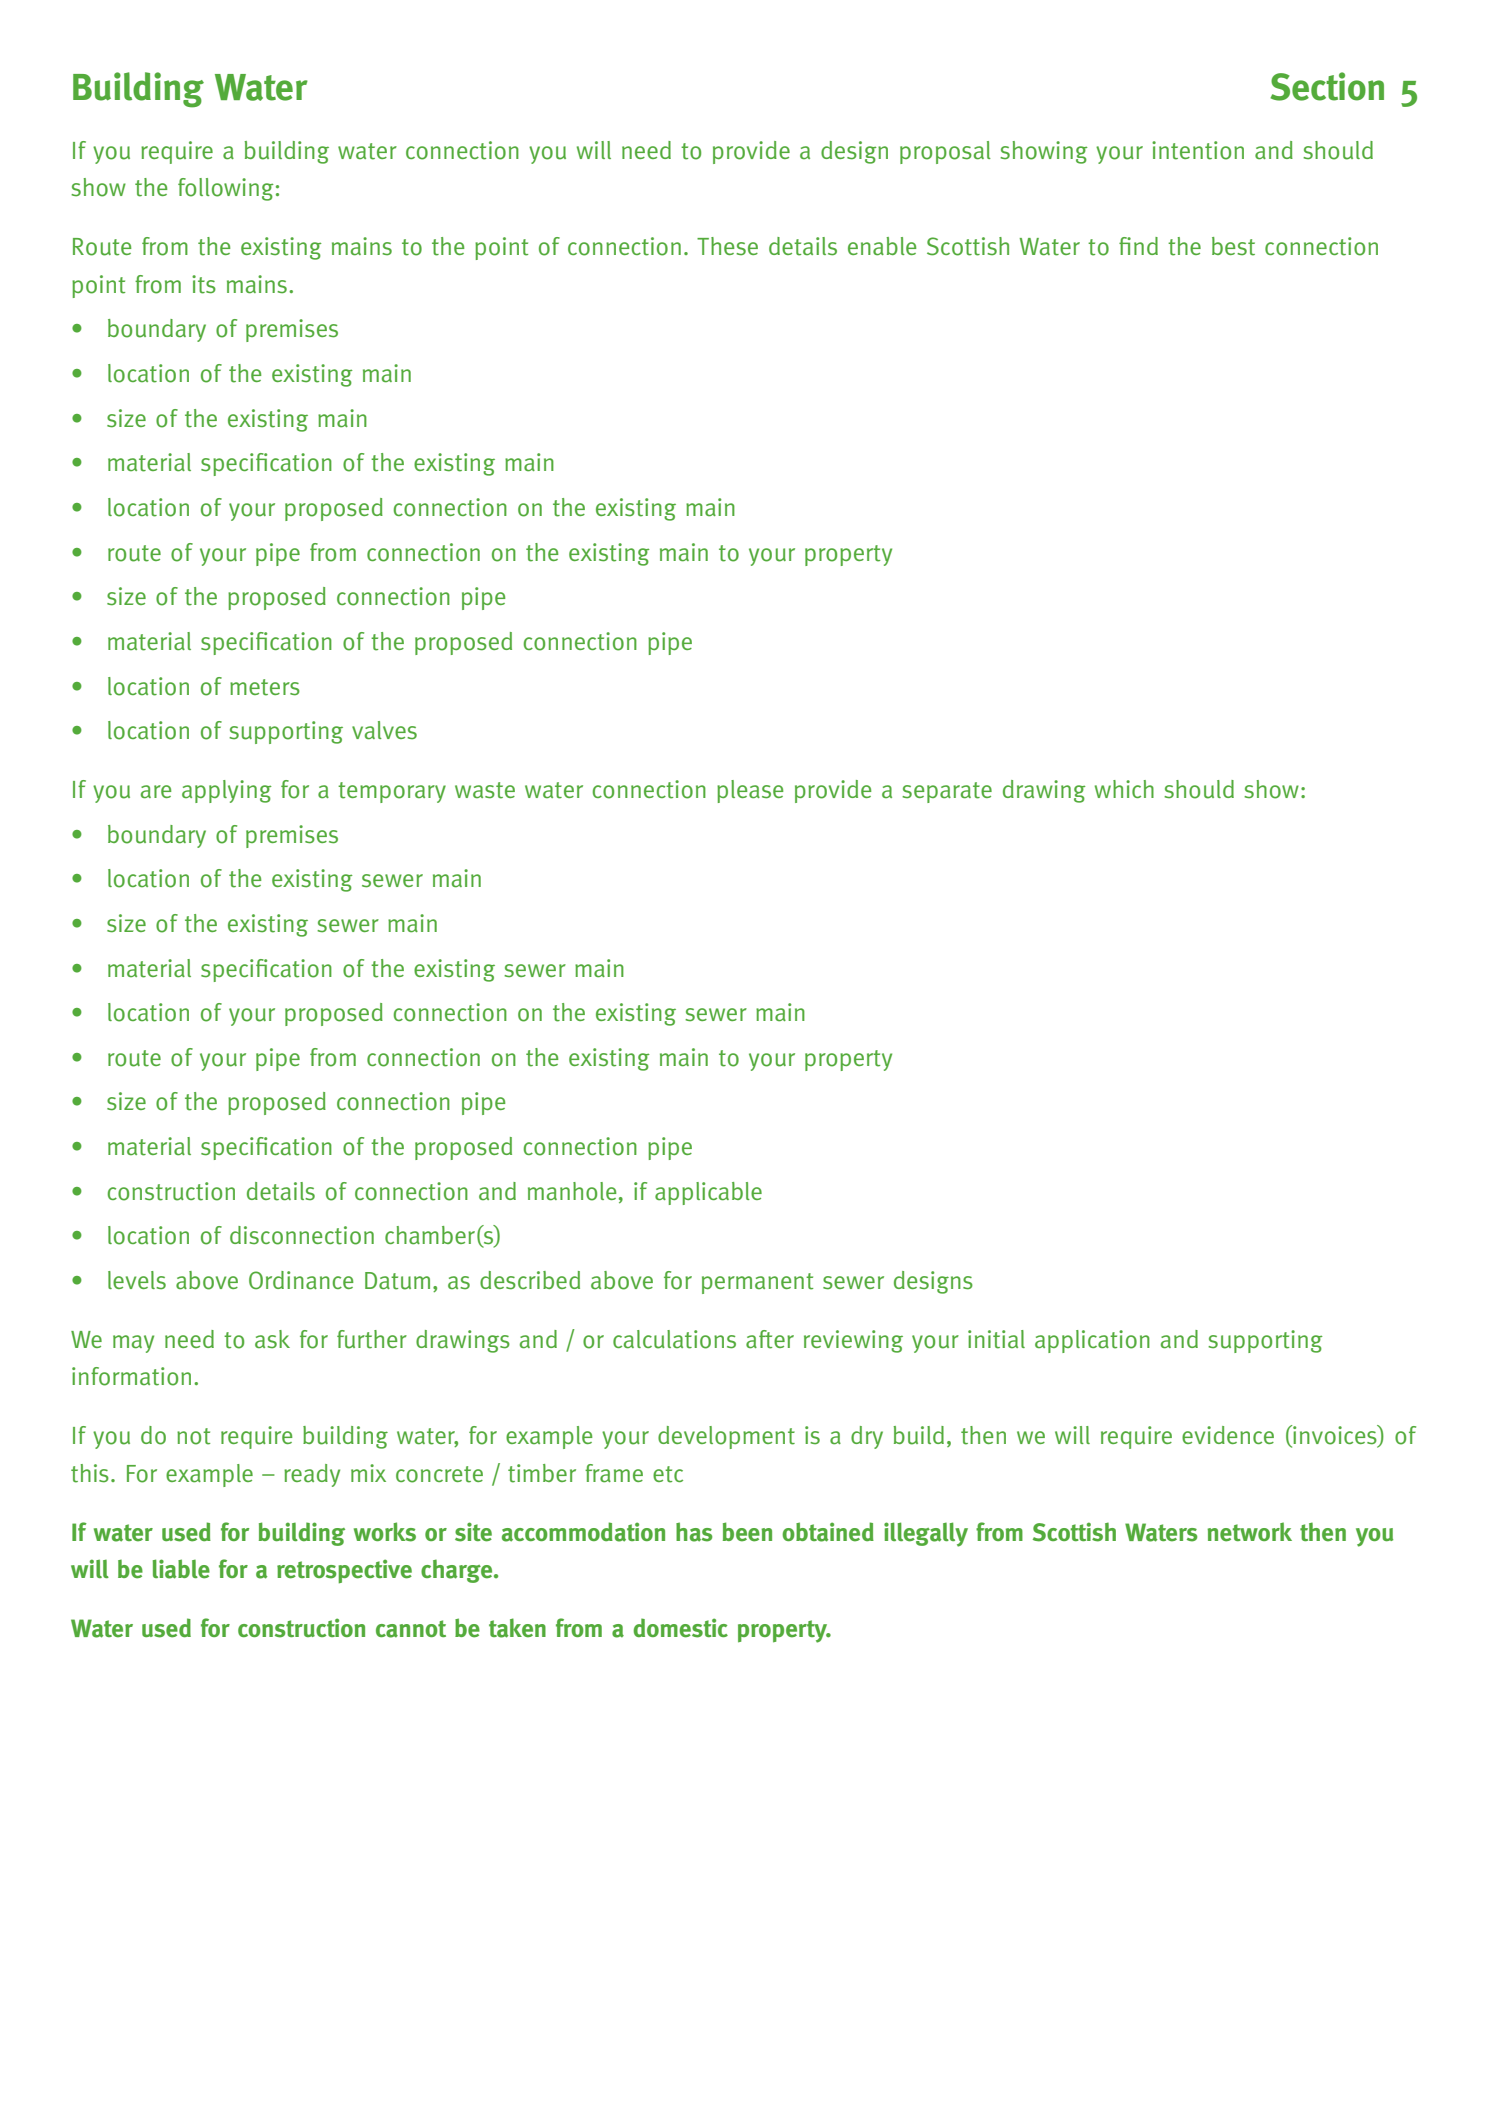  Describe the element at coordinates (708, 1193) in the document. I see `applicable` at that location.
